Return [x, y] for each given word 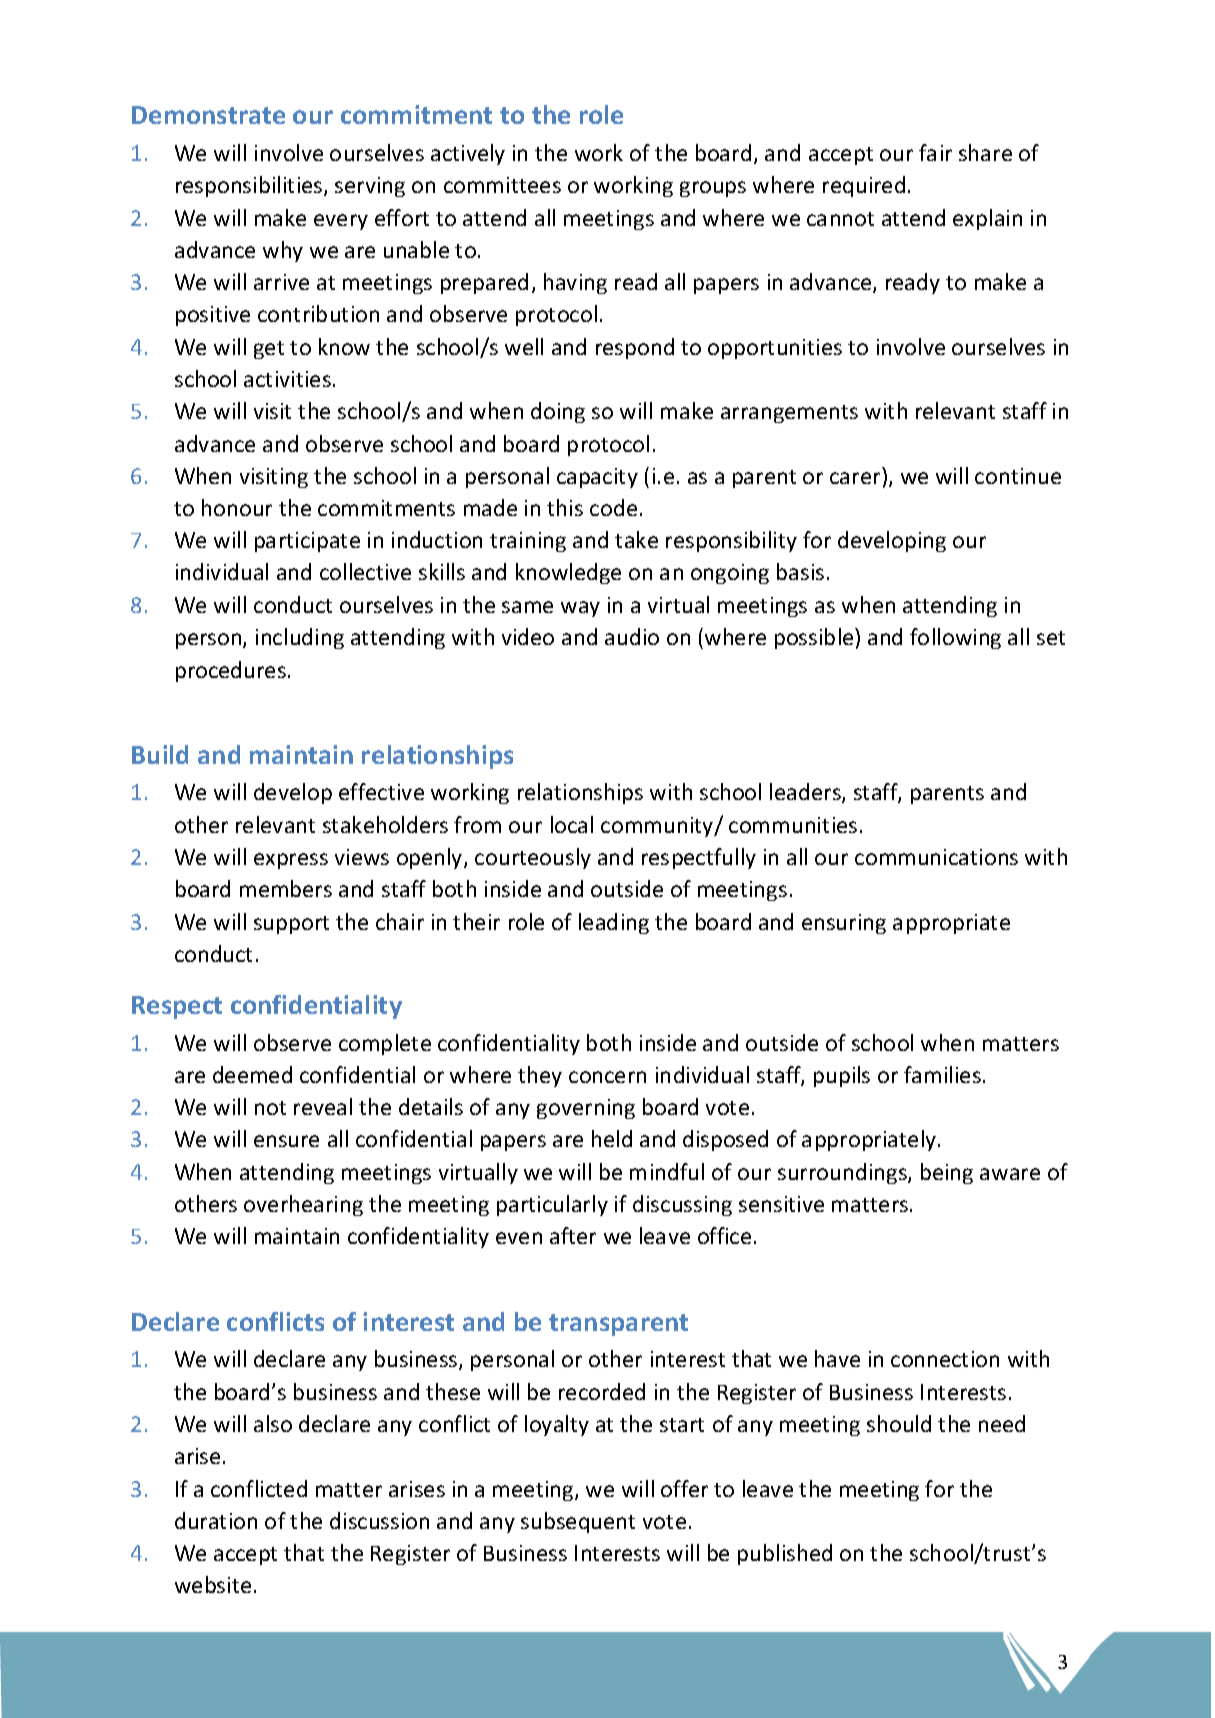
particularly [552, 1205]
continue [1018, 476]
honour [237, 507]
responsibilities [250, 186]
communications [936, 857]
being [947, 1173]
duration [216, 1520]
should [899, 1423]
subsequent [578, 1522]
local [572, 824]
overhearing [303, 1205]
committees [502, 185]
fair [935, 152]
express [291, 861]
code [613, 507]
